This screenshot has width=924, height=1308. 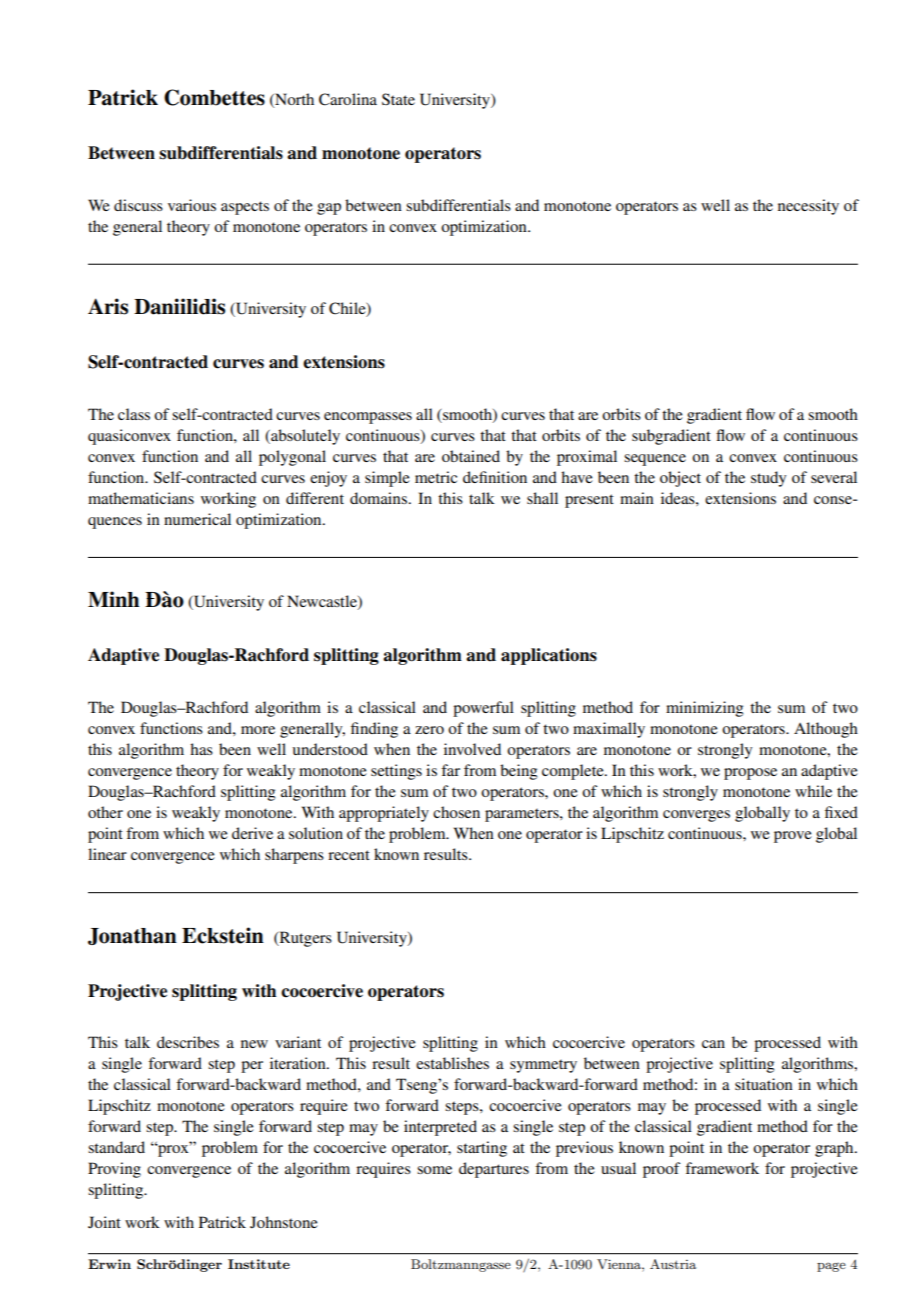 What do you see at coordinates (192, 205) in the screenshot?
I see `various` at bounding box center [192, 205].
